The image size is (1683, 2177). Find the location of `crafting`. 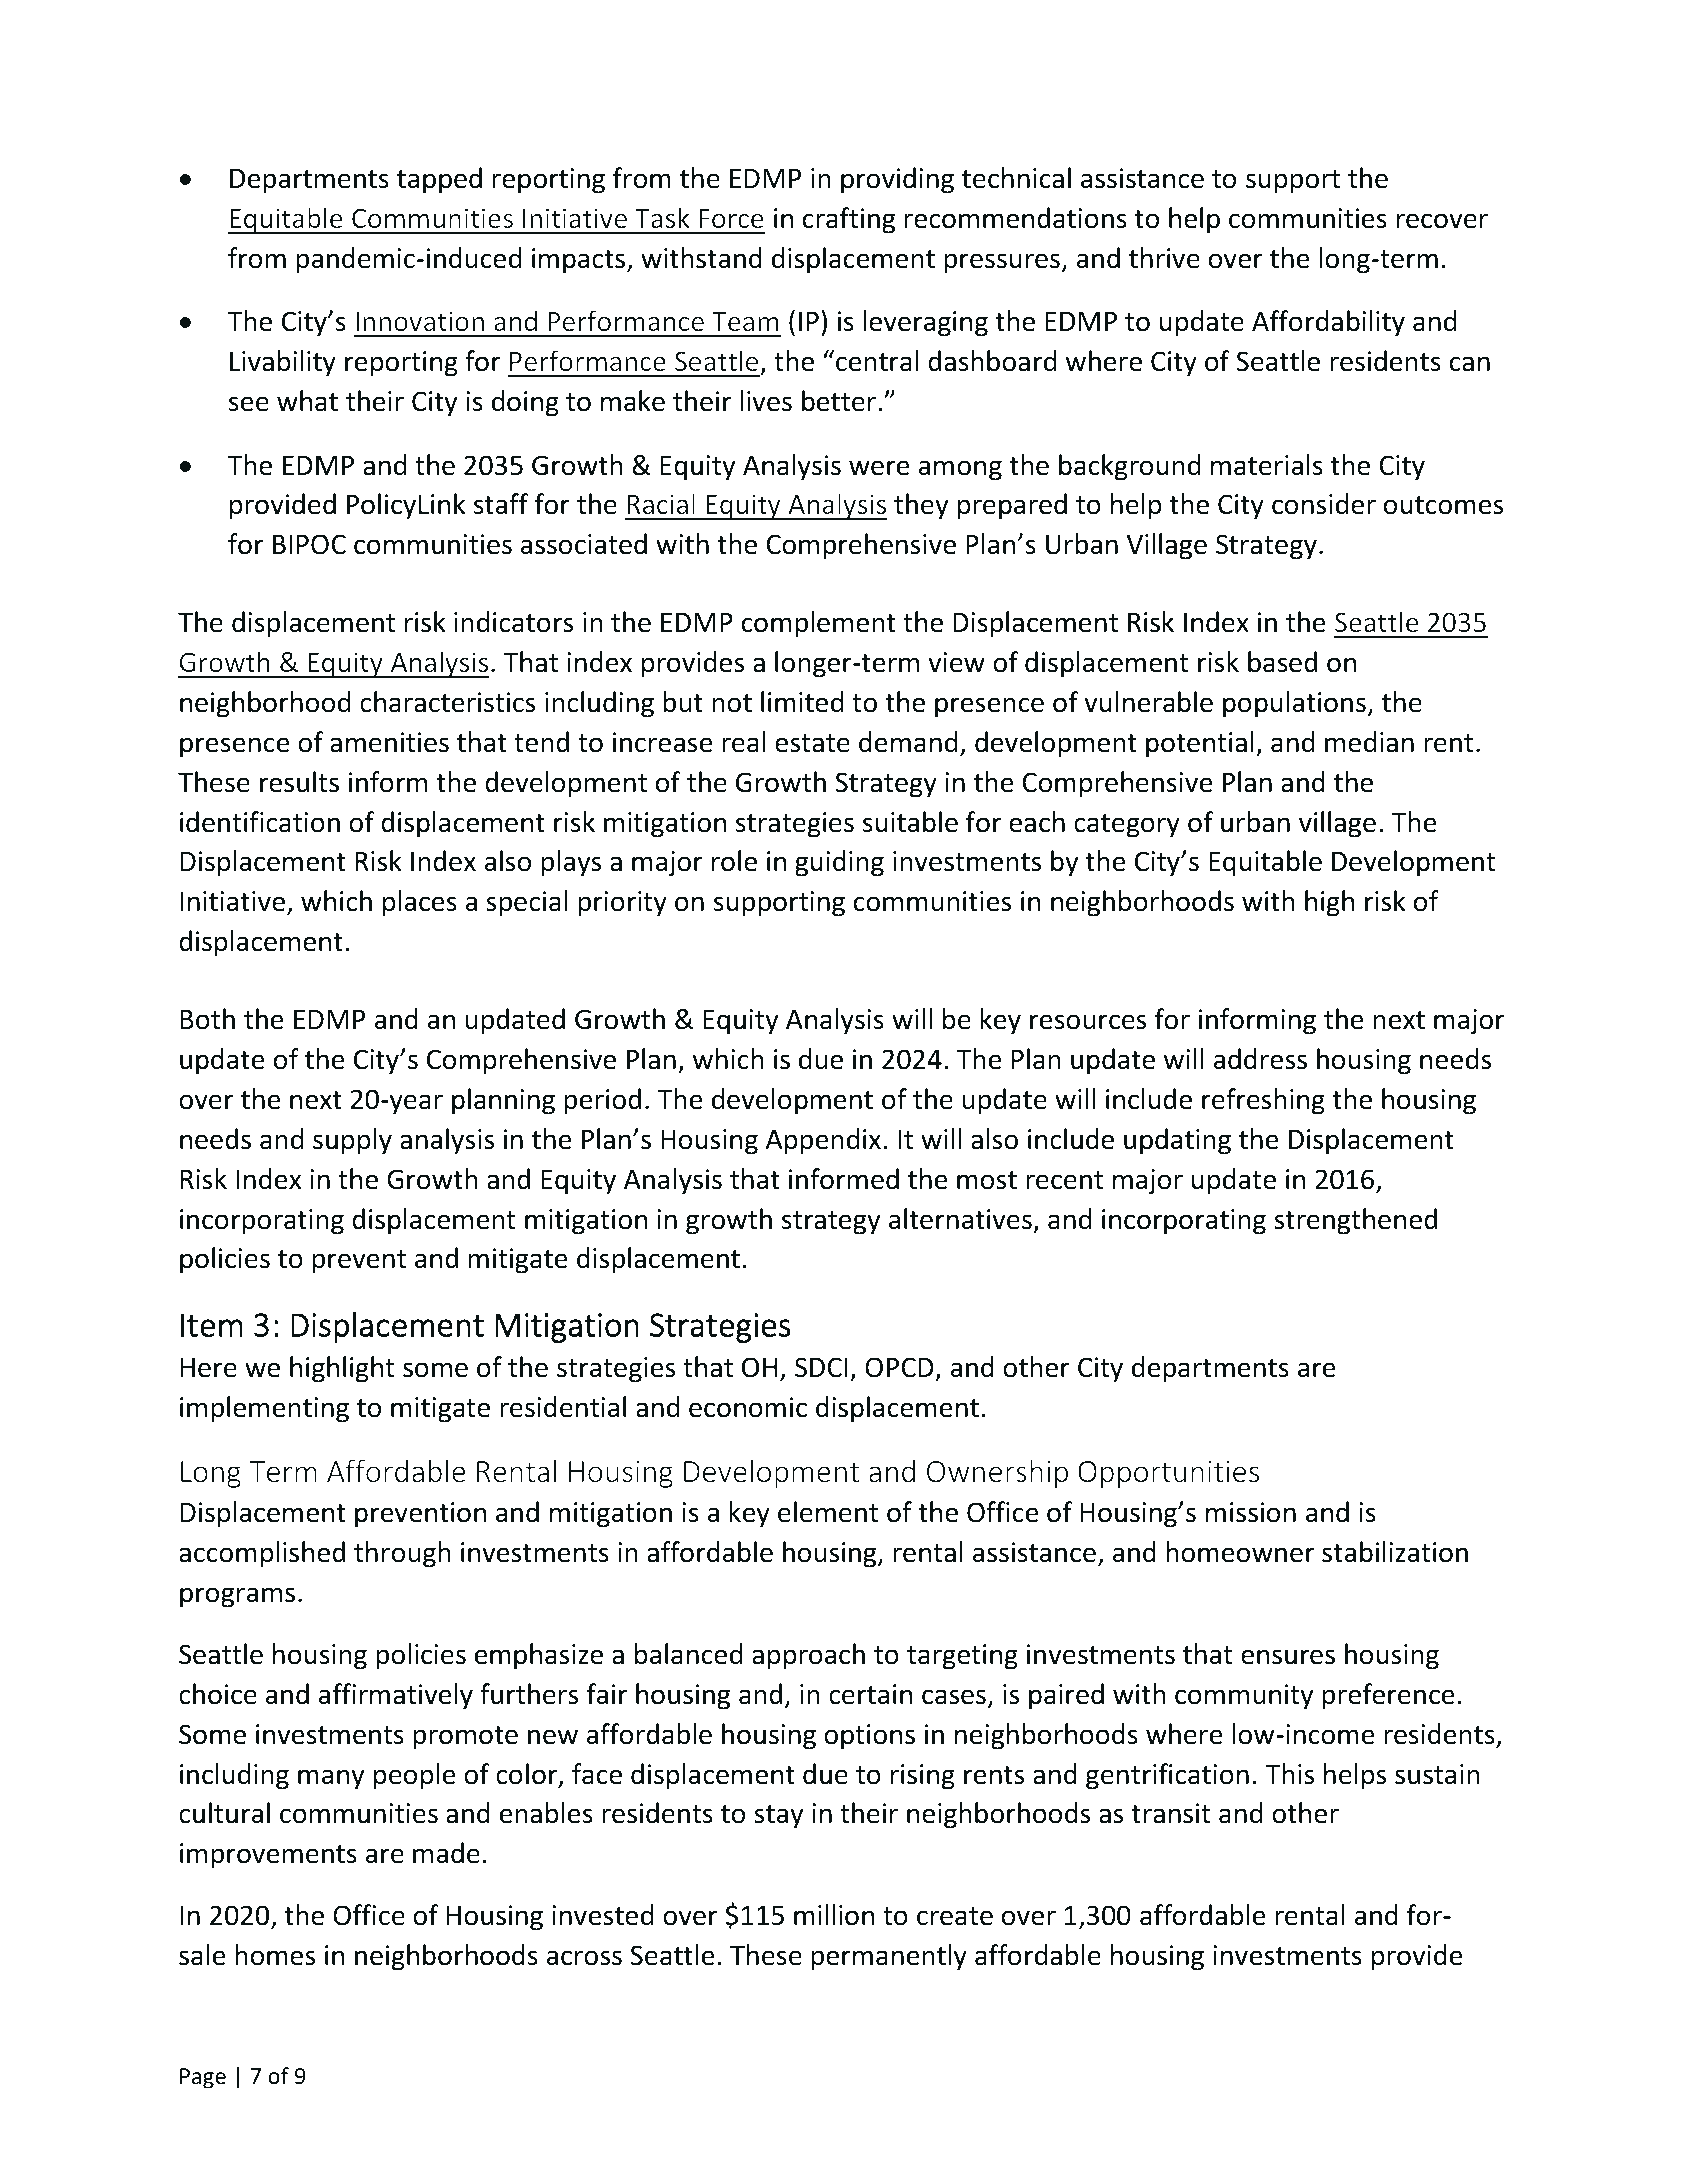

crafting is located at coordinates (849, 220).
